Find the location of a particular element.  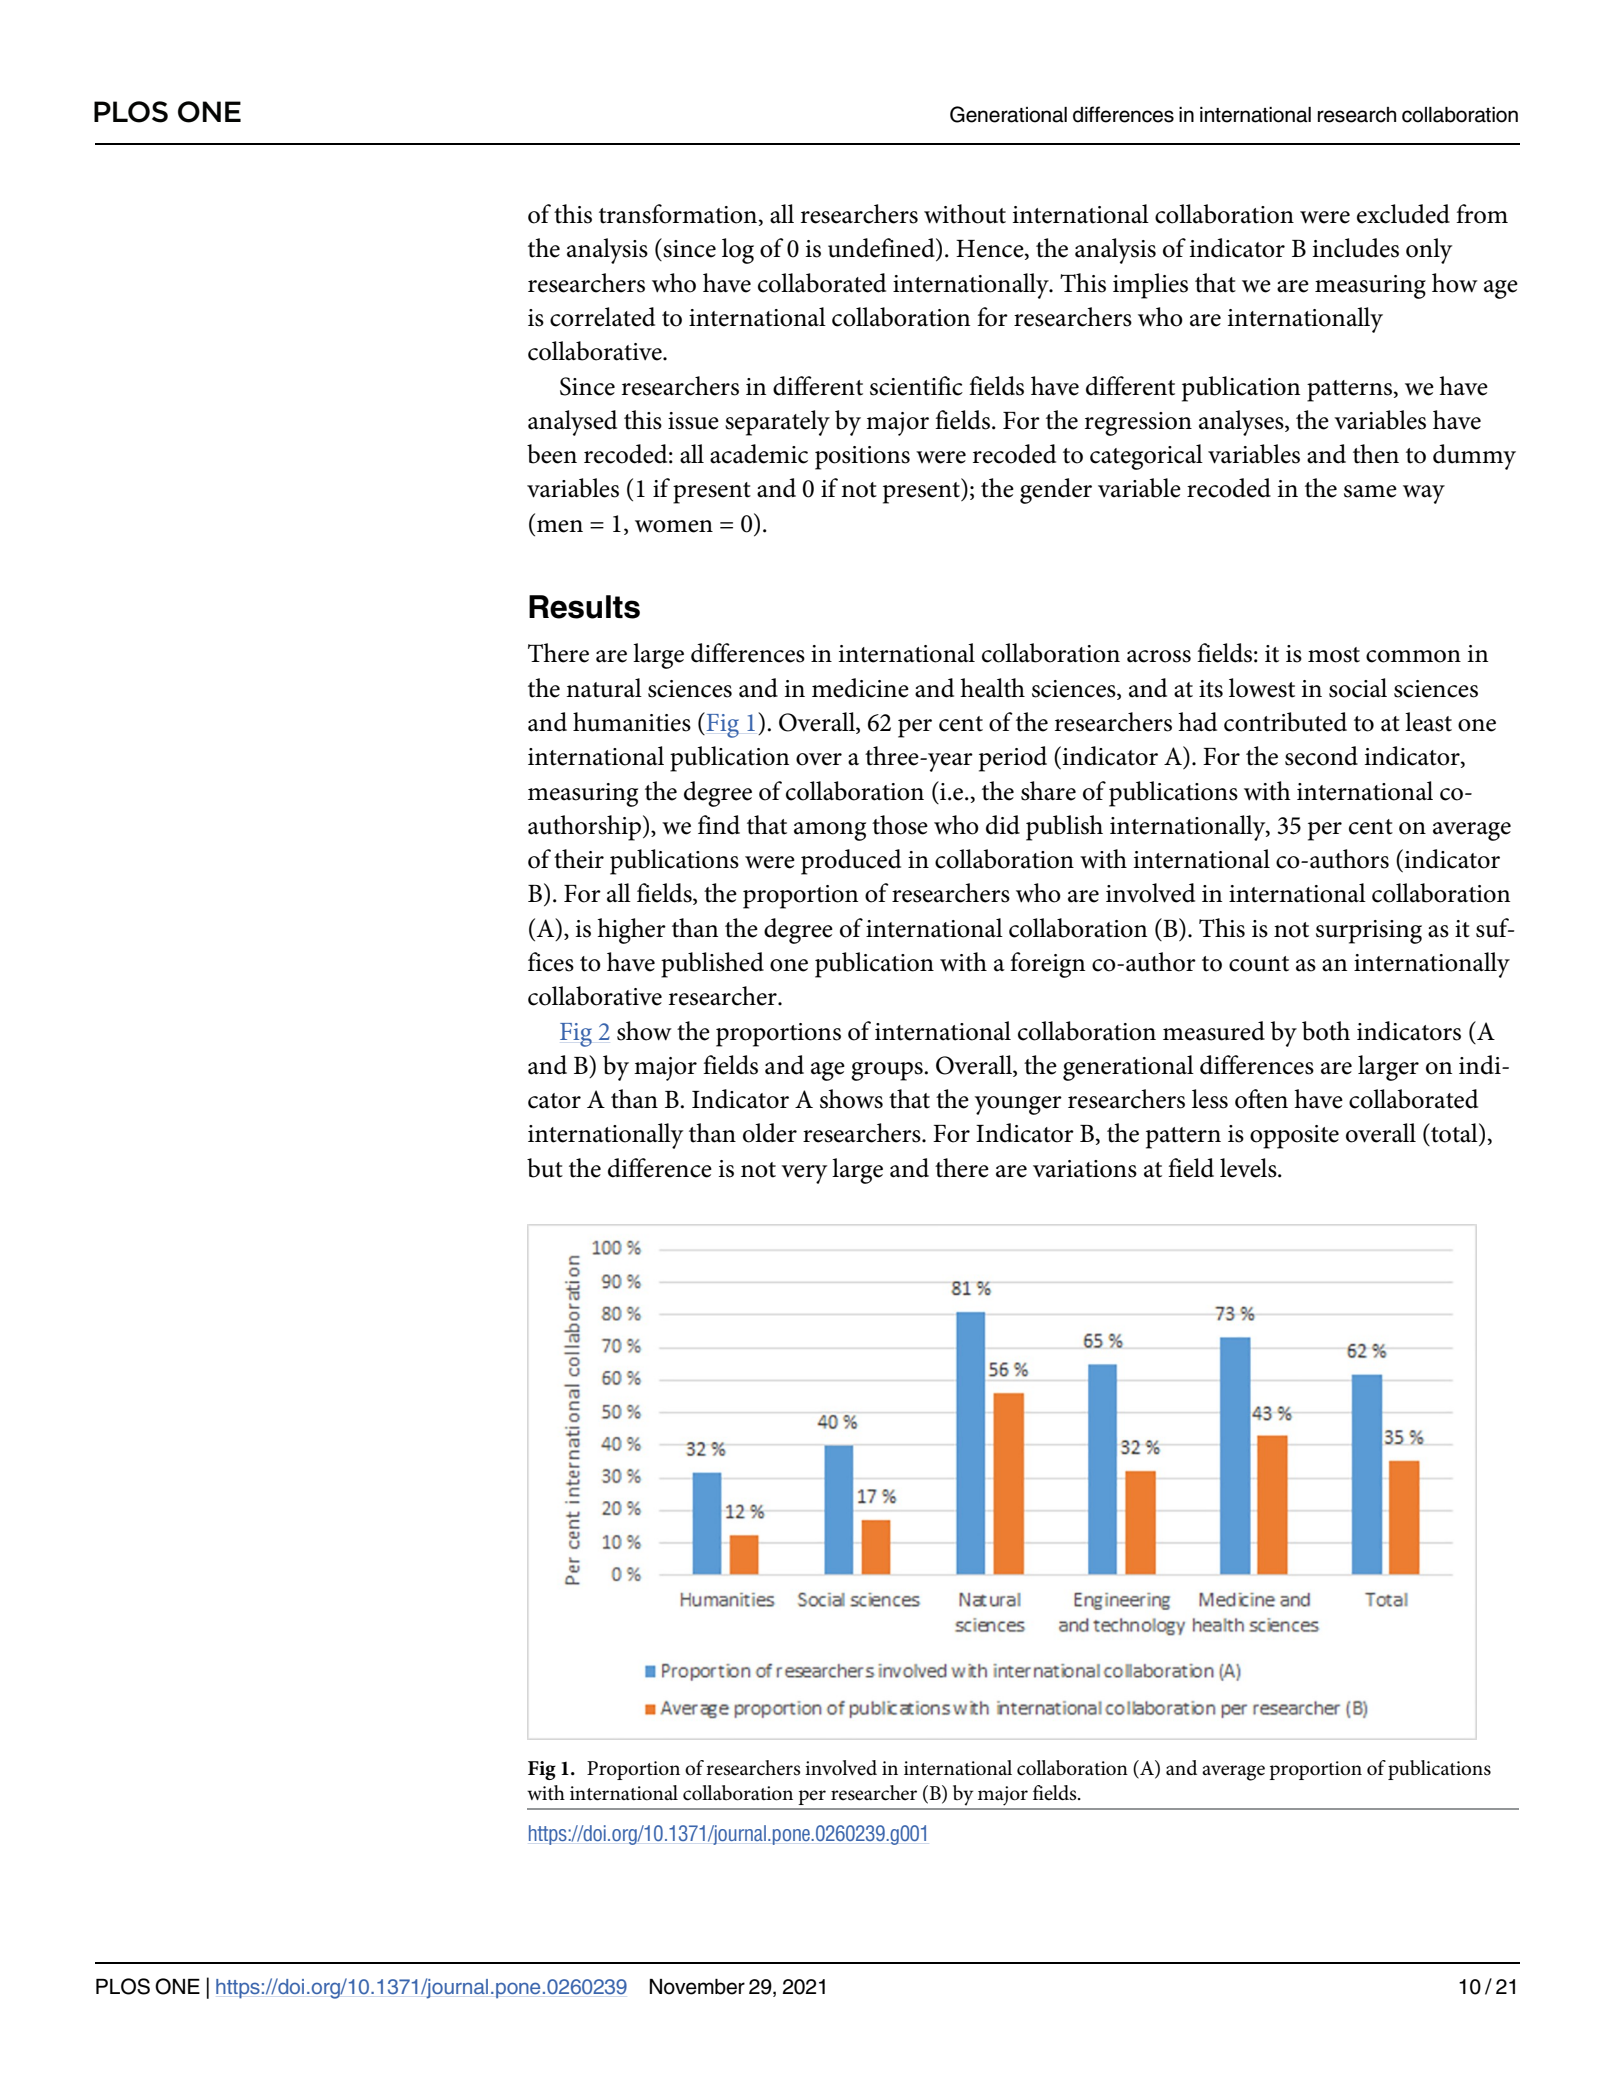

very is located at coordinates (804, 1174).
